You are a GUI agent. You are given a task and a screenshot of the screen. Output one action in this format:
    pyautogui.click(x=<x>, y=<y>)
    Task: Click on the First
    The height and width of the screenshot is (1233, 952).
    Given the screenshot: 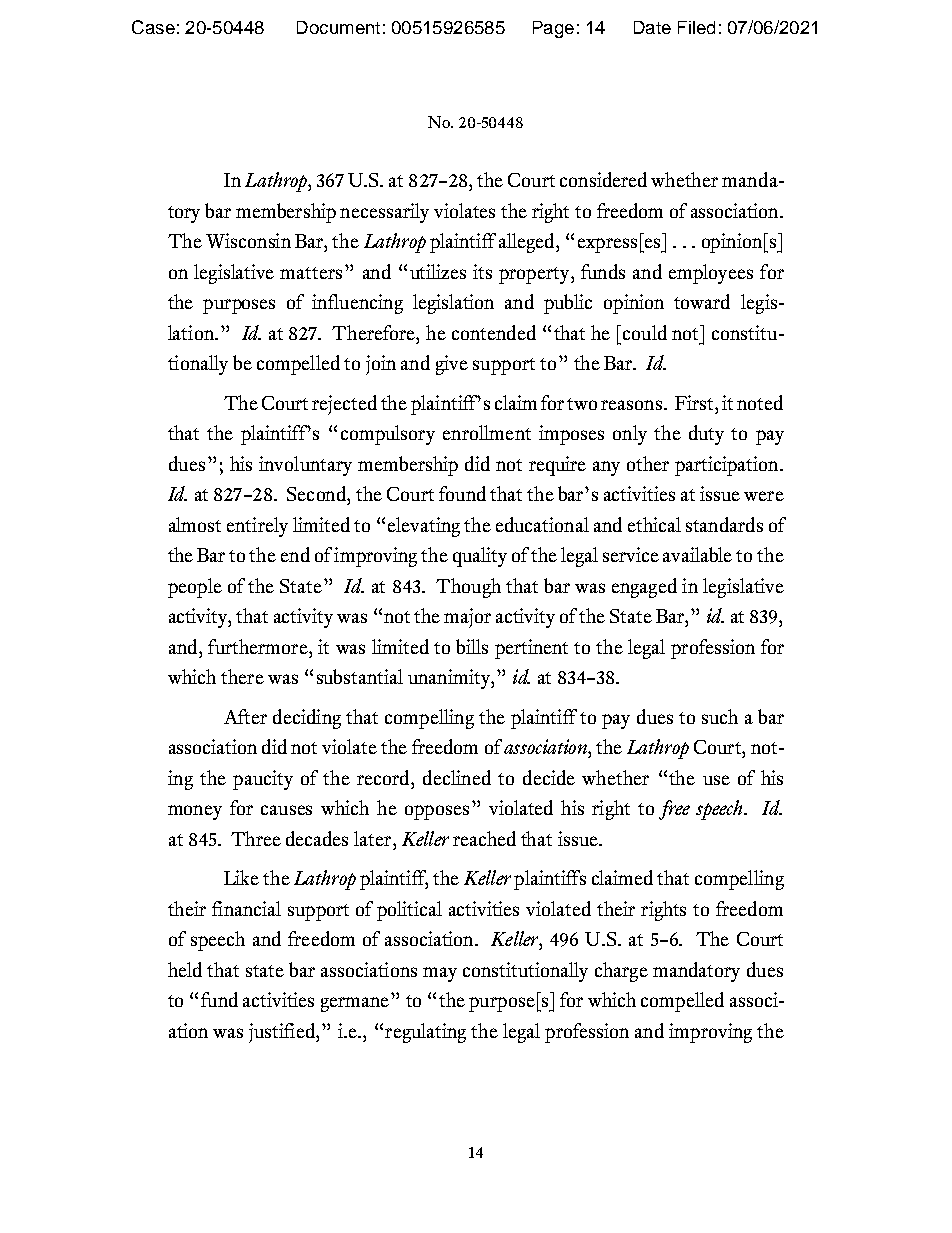 What is the action you would take?
    pyautogui.click(x=695, y=402)
